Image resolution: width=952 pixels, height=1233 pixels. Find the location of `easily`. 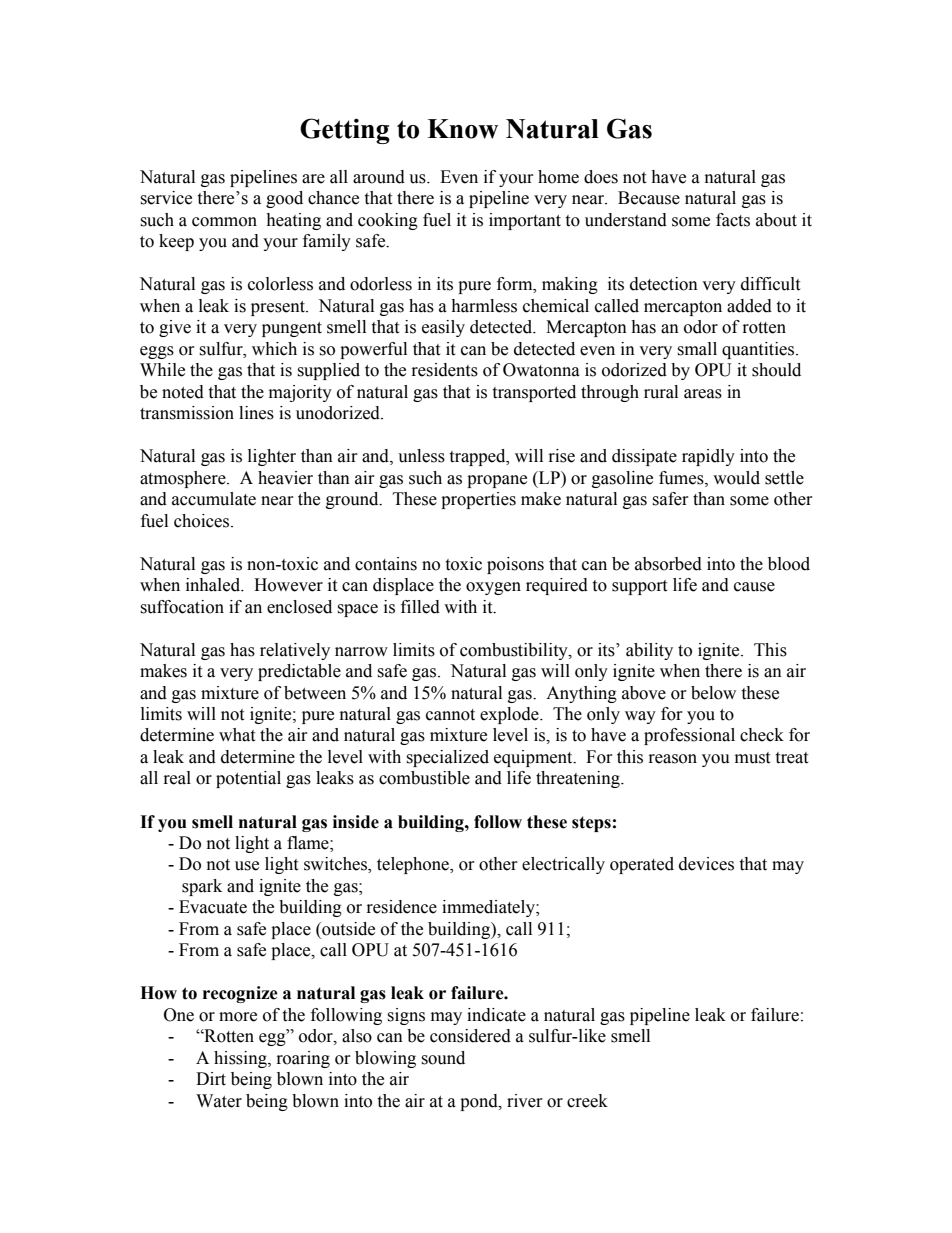

easily is located at coordinates (443, 328).
